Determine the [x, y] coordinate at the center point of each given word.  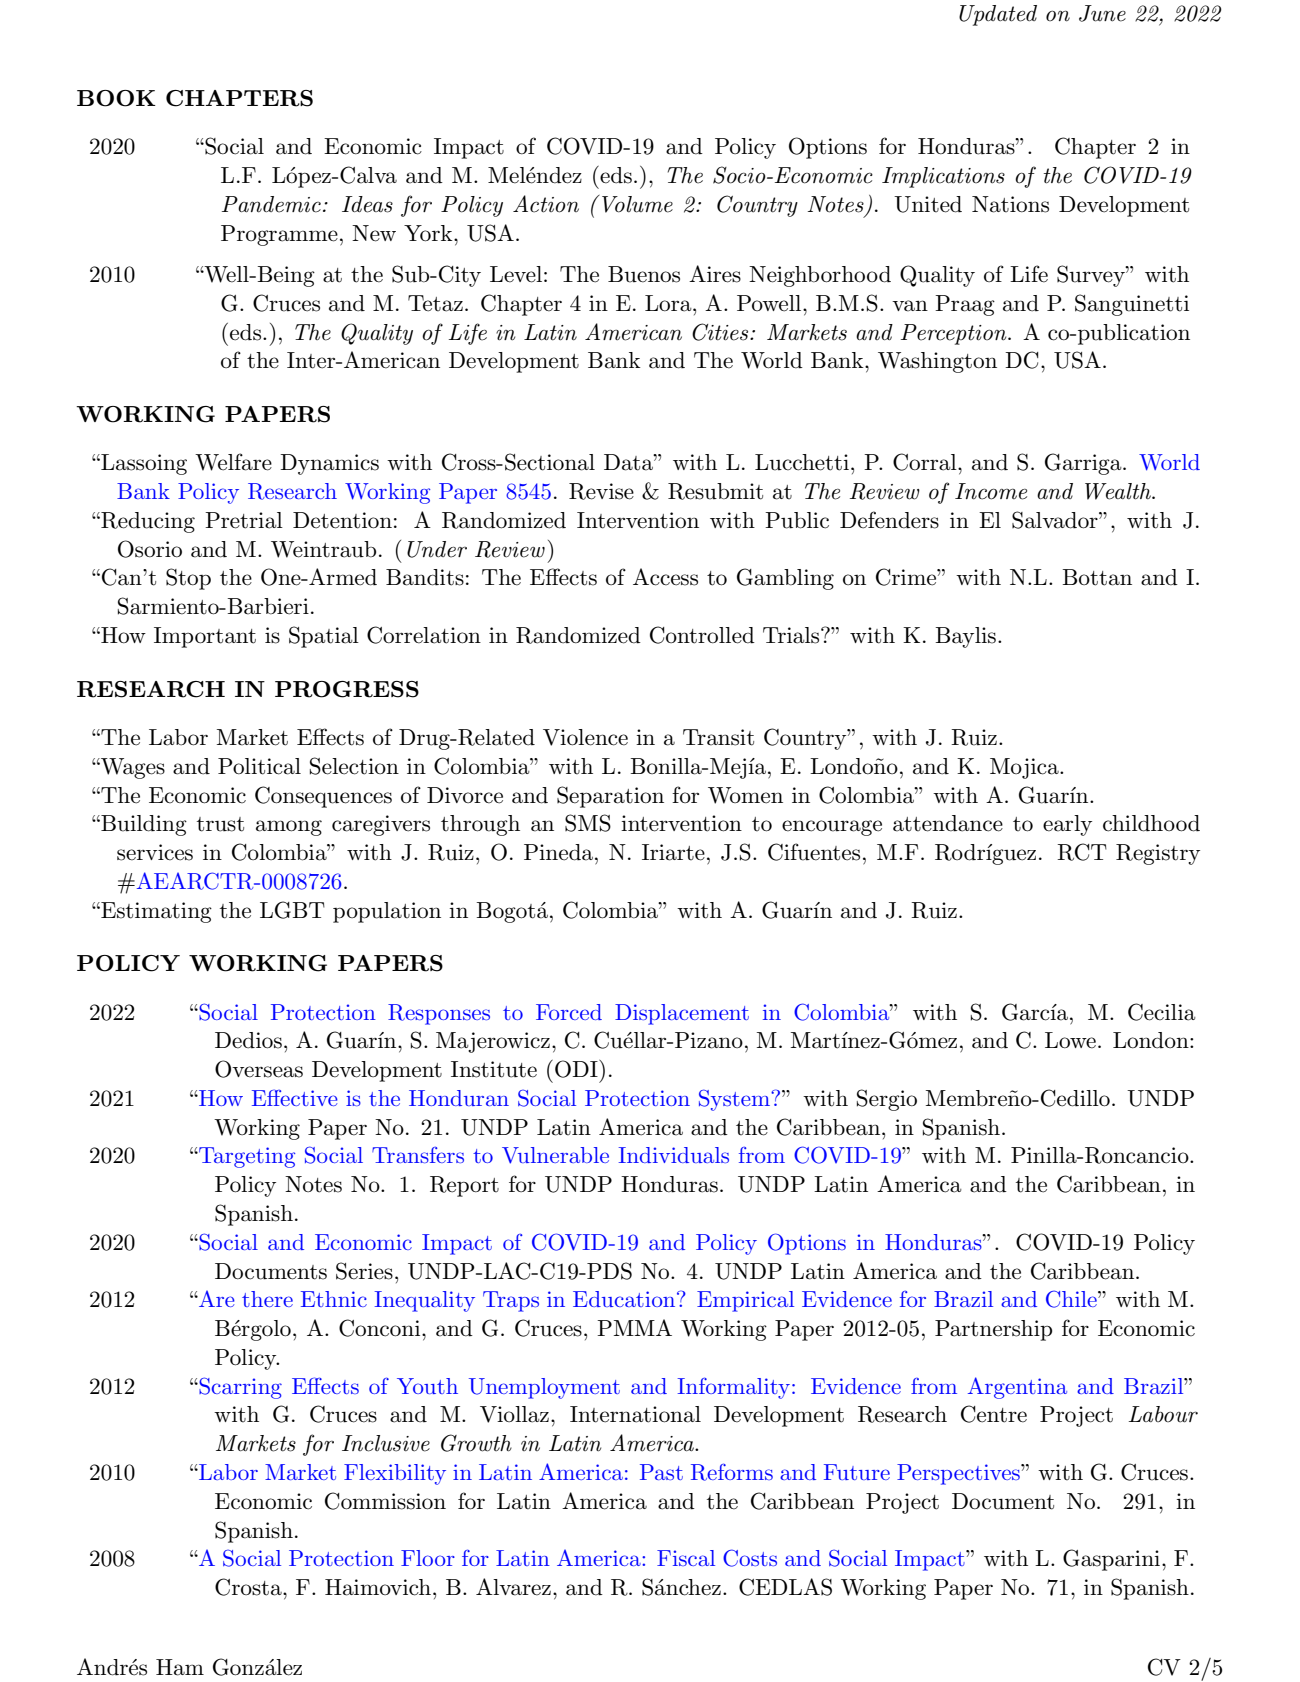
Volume [637, 204]
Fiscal [686, 1558]
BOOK [116, 98]
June [1102, 13]
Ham [180, 1667]
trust [220, 824]
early [1067, 825]
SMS [588, 823]
